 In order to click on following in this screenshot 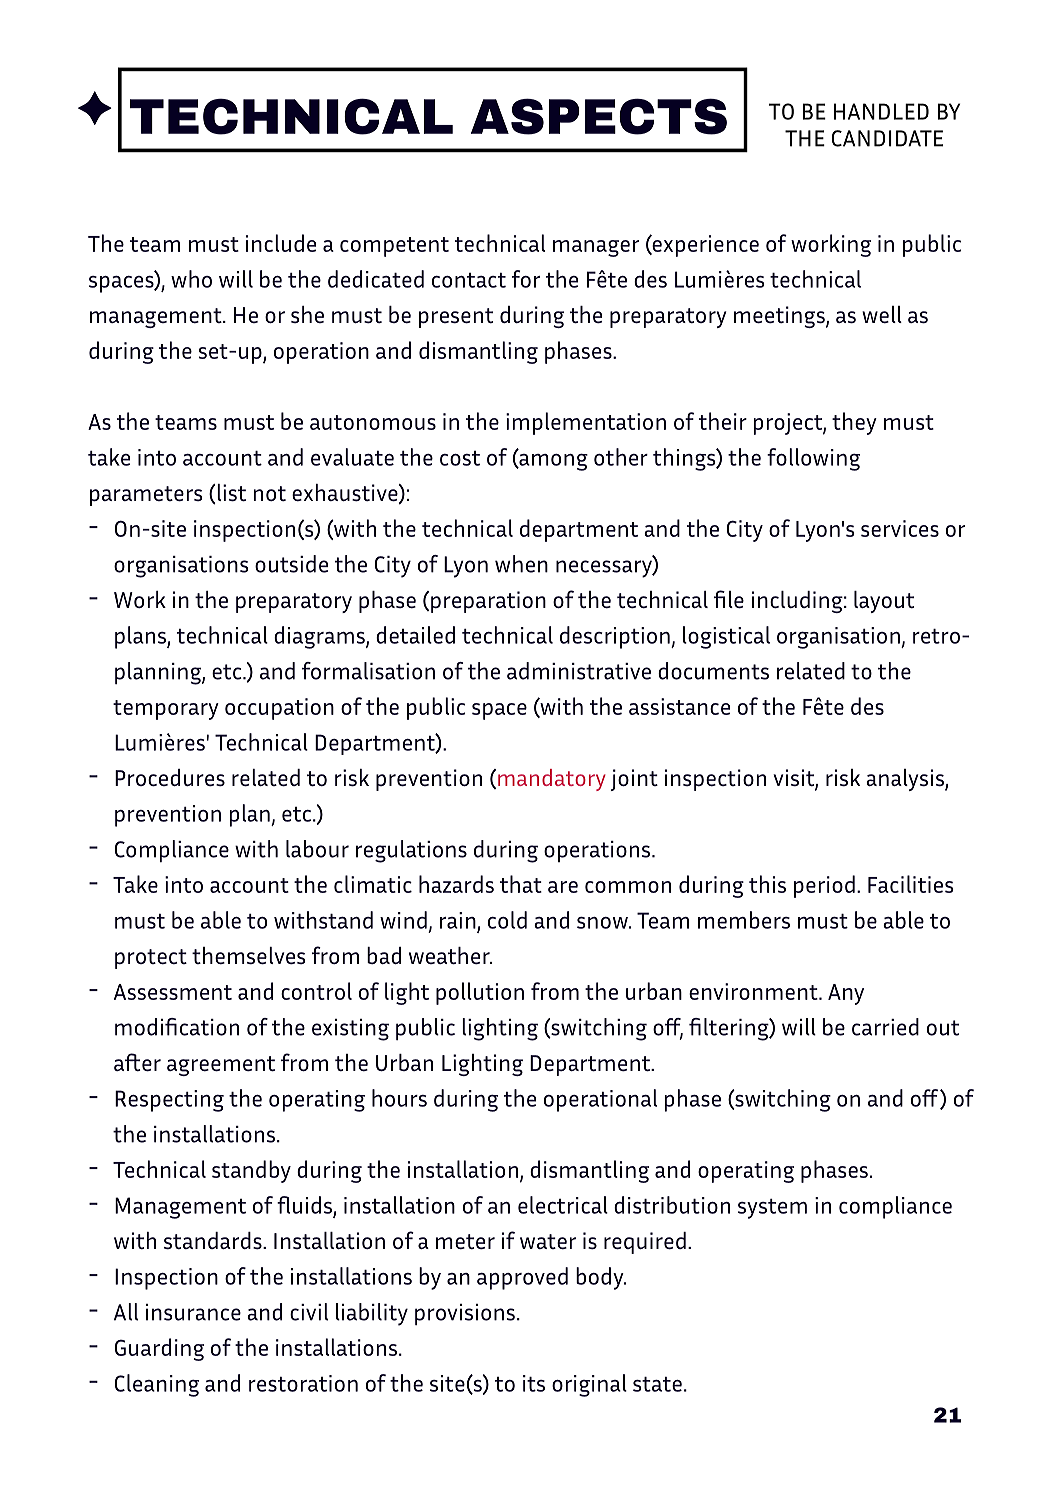, I will do `click(813, 459)`.
